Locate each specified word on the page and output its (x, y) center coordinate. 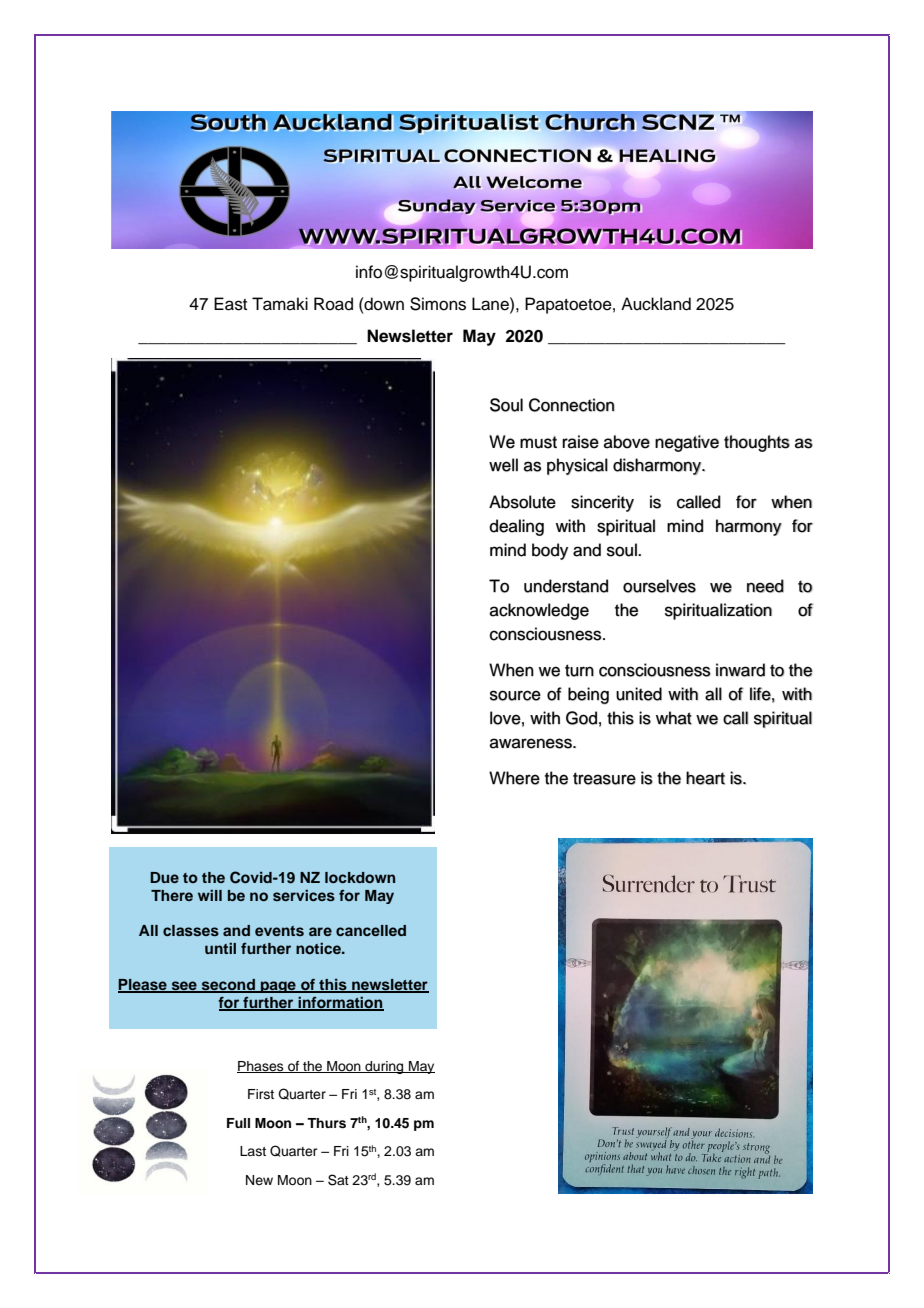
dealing (516, 527)
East (230, 304)
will (210, 895)
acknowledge (539, 611)
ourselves (659, 586)
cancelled (371, 930)
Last (253, 1151)
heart (705, 778)
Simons (438, 304)
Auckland (656, 304)
